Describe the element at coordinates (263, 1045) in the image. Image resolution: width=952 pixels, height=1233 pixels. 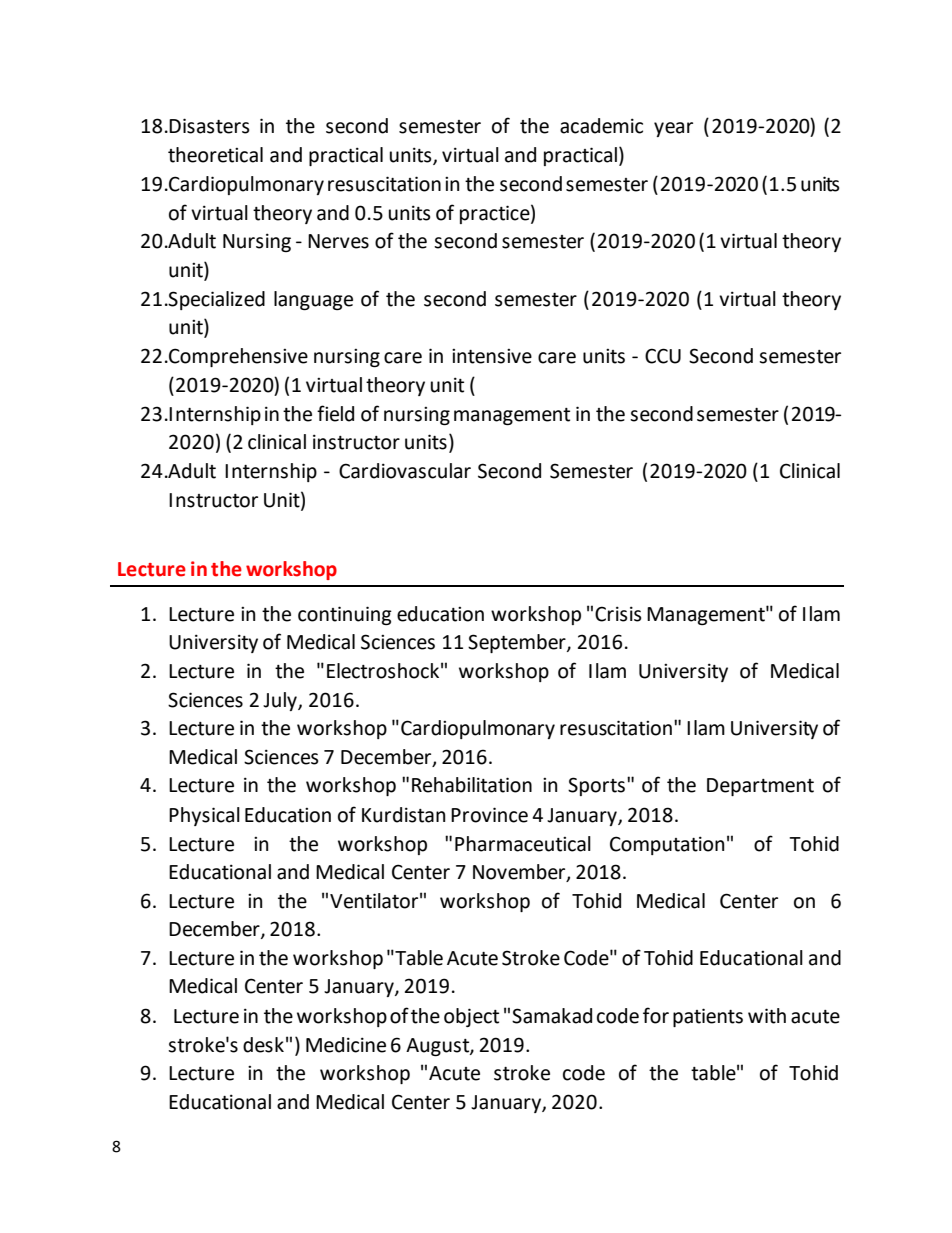
I see `desk` at that location.
